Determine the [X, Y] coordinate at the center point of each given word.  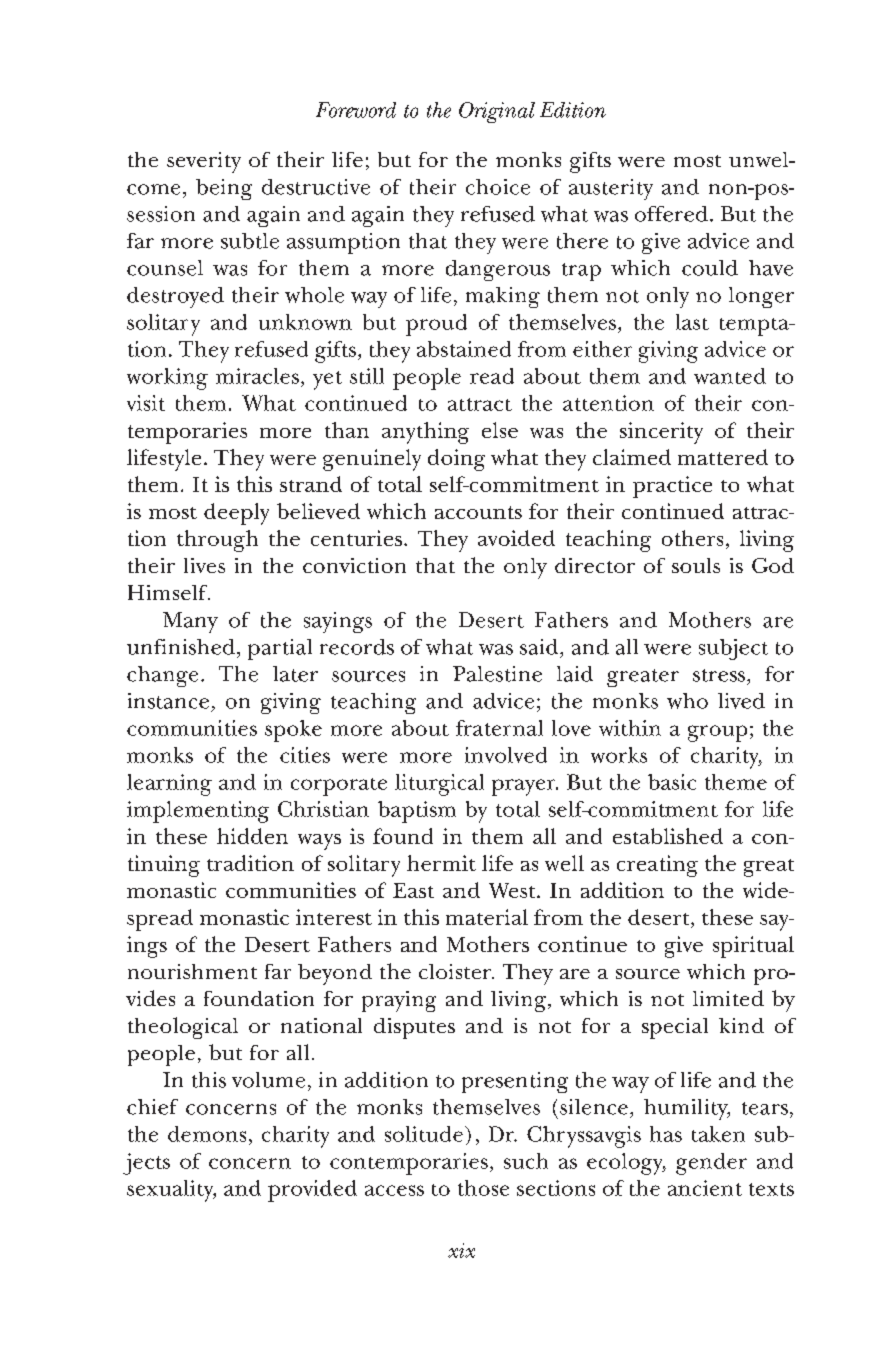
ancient [705, 1188]
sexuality [171, 1191]
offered [671, 214]
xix [461, 1250]
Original [497, 112]
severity [204, 162]
